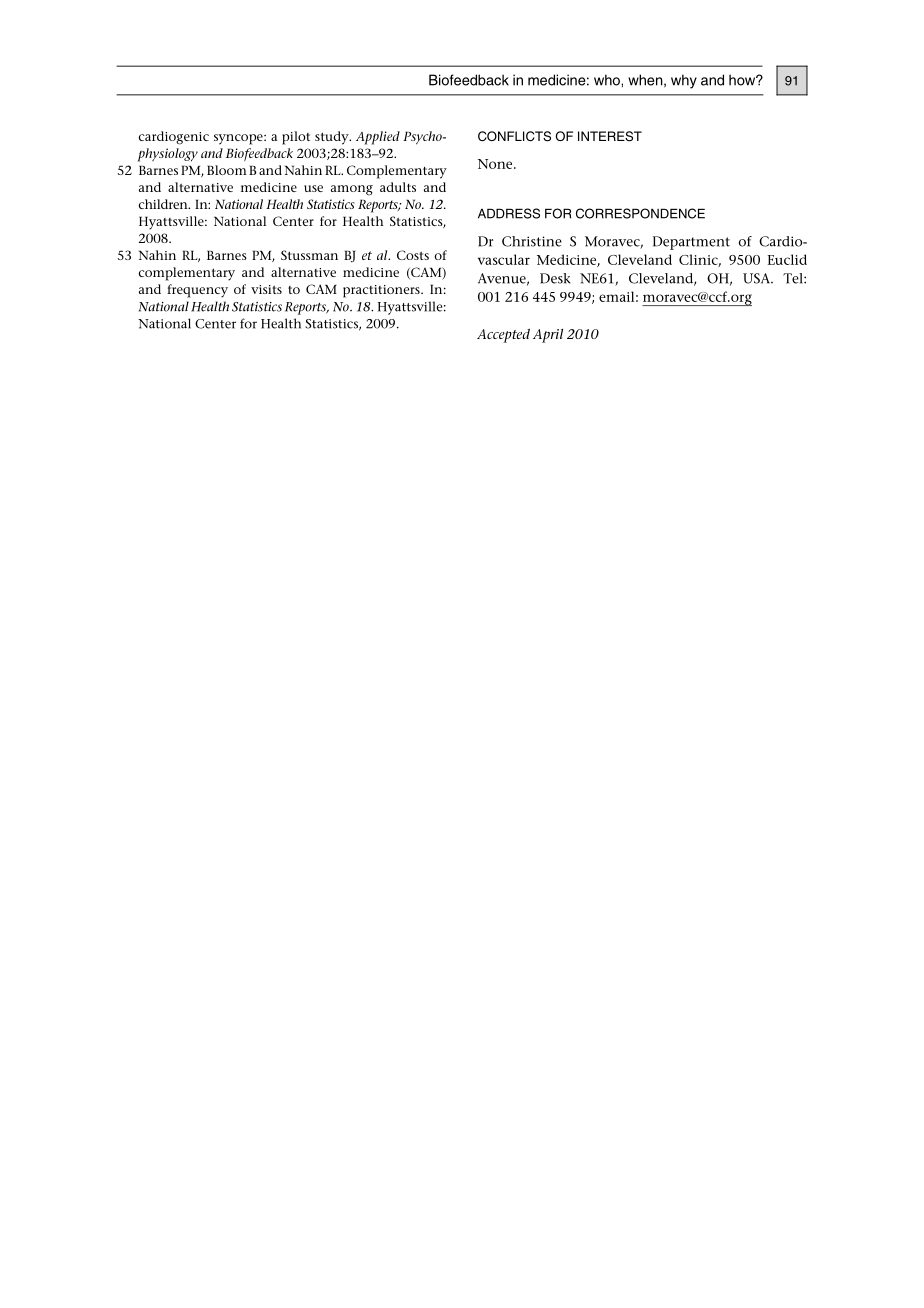  What do you see at coordinates (640, 213) in the screenshot?
I see `CORRESPONDENCE` at bounding box center [640, 213].
